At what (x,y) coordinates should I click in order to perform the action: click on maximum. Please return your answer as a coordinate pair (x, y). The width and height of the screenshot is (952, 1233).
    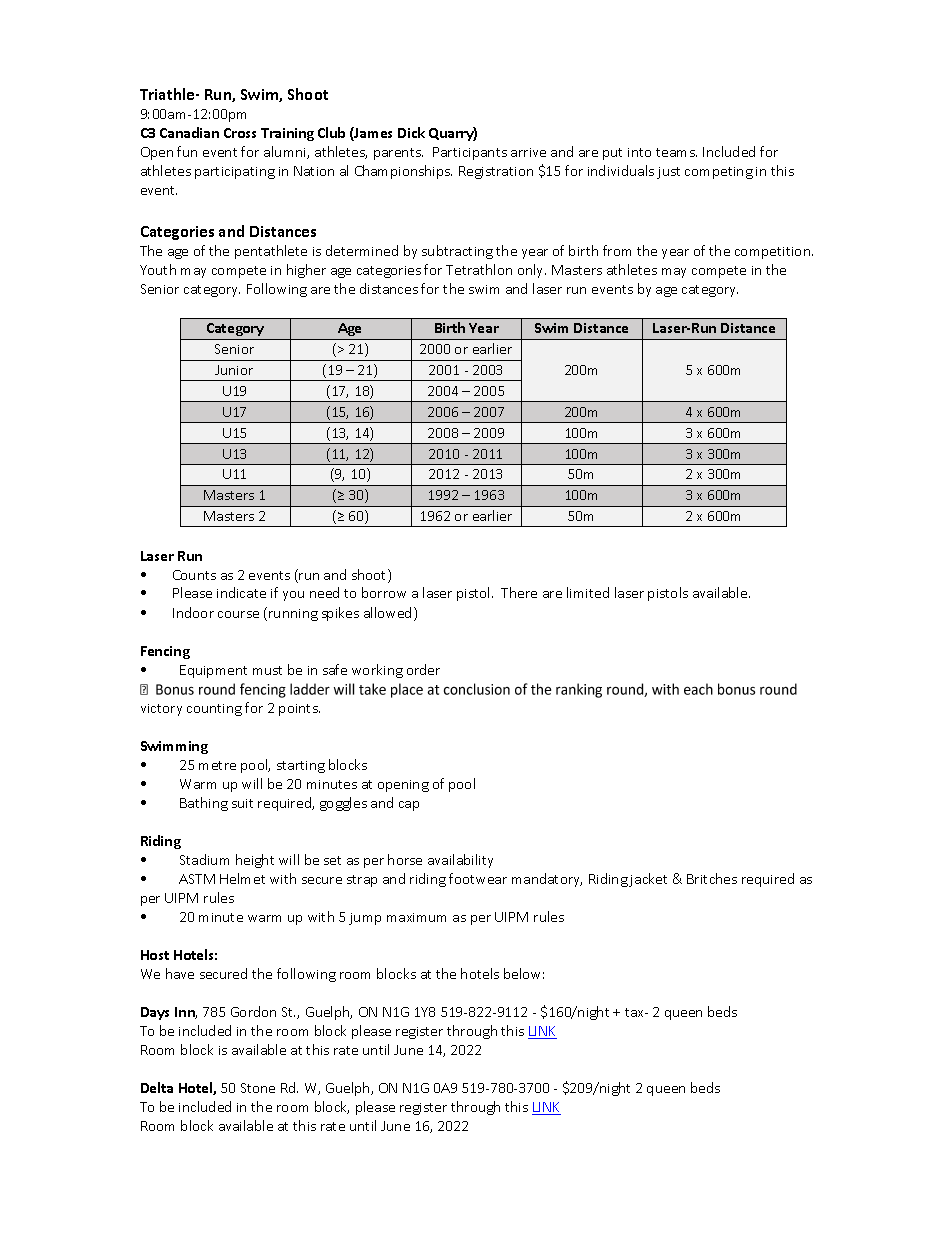
    Looking at the image, I should click on (416, 917).
